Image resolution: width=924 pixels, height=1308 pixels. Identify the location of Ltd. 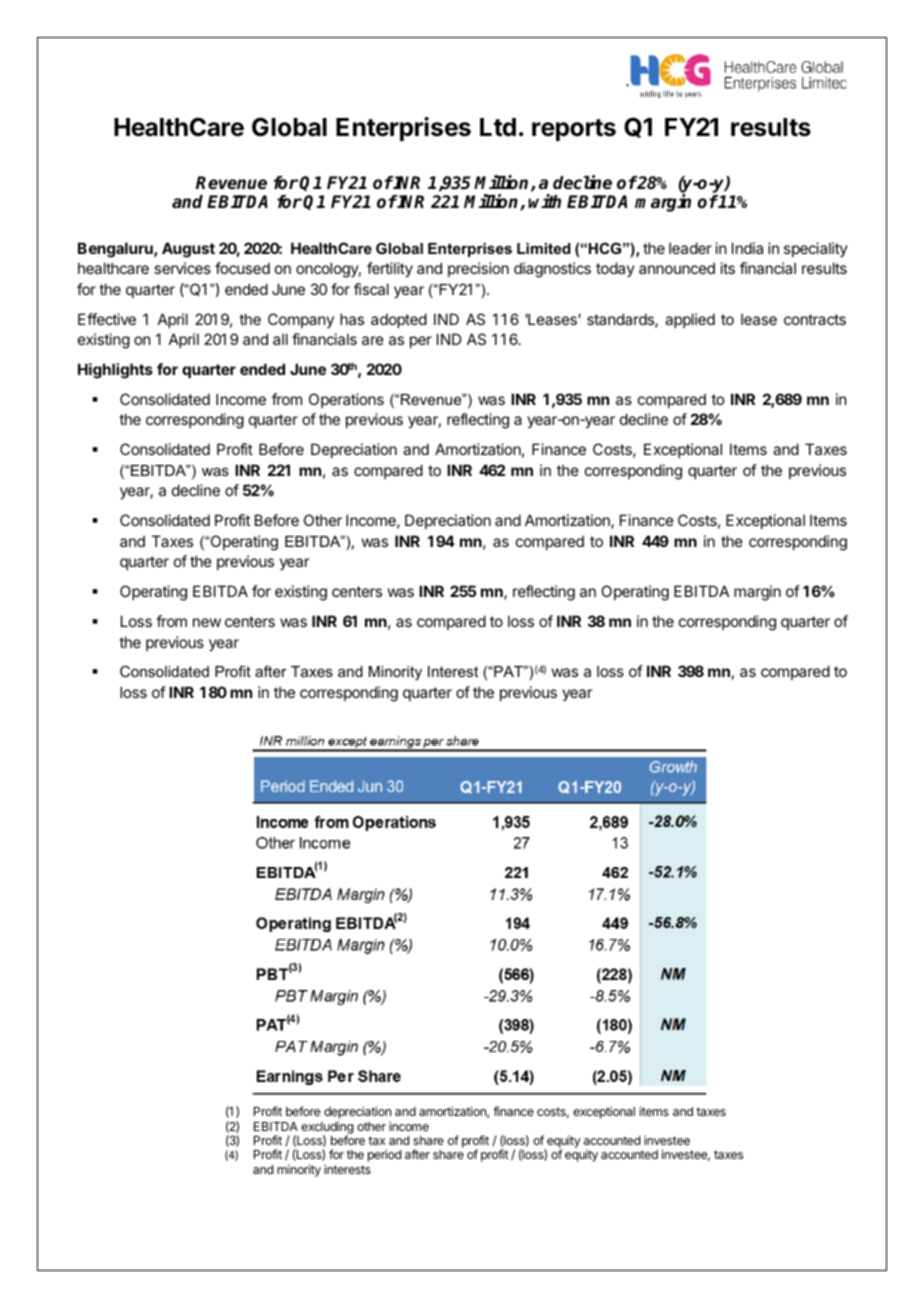
(498, 127).
